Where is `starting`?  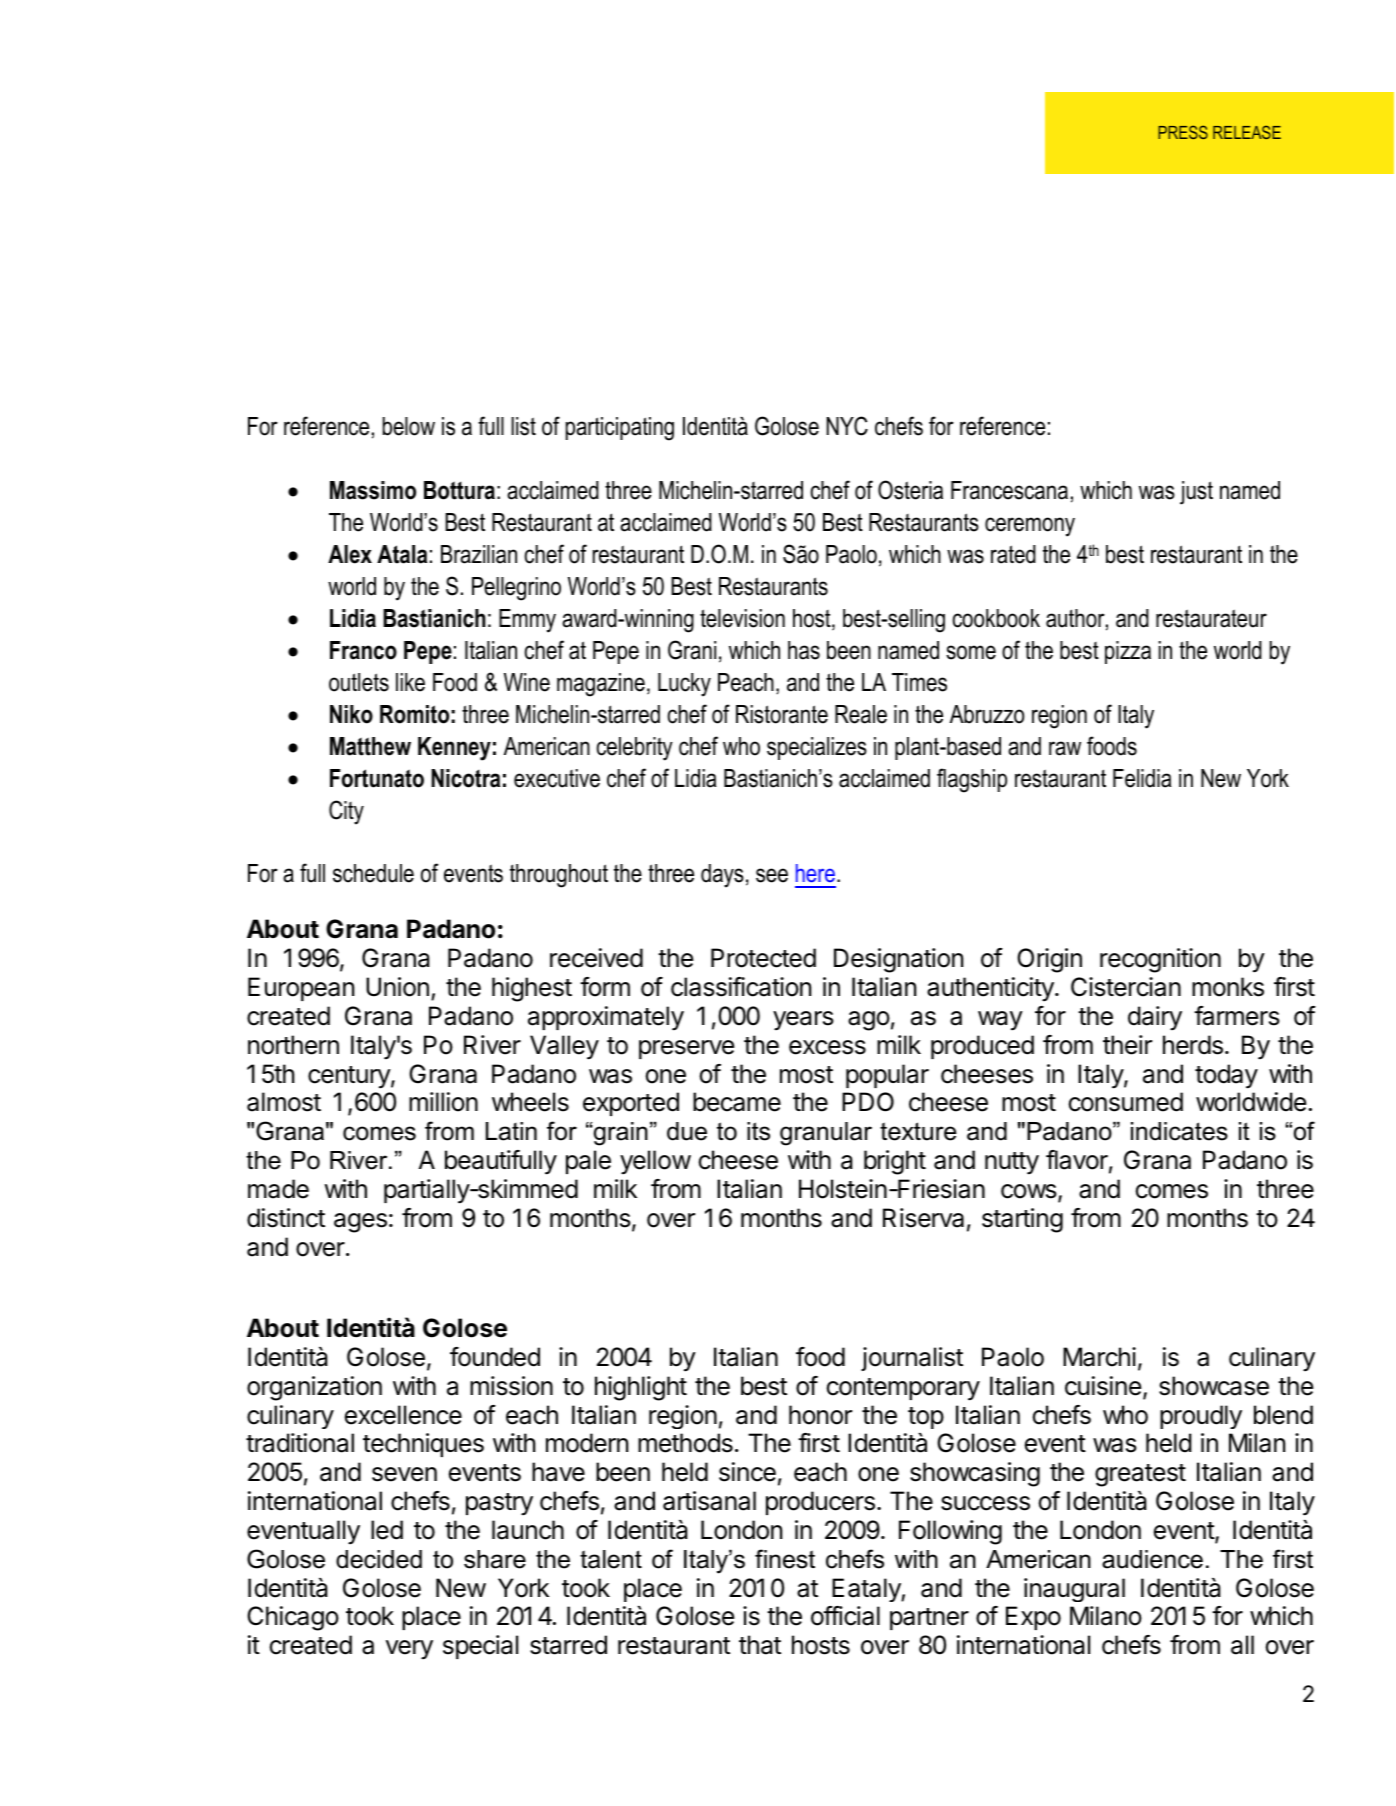 starting is located at coordinates (1022, 1220).
